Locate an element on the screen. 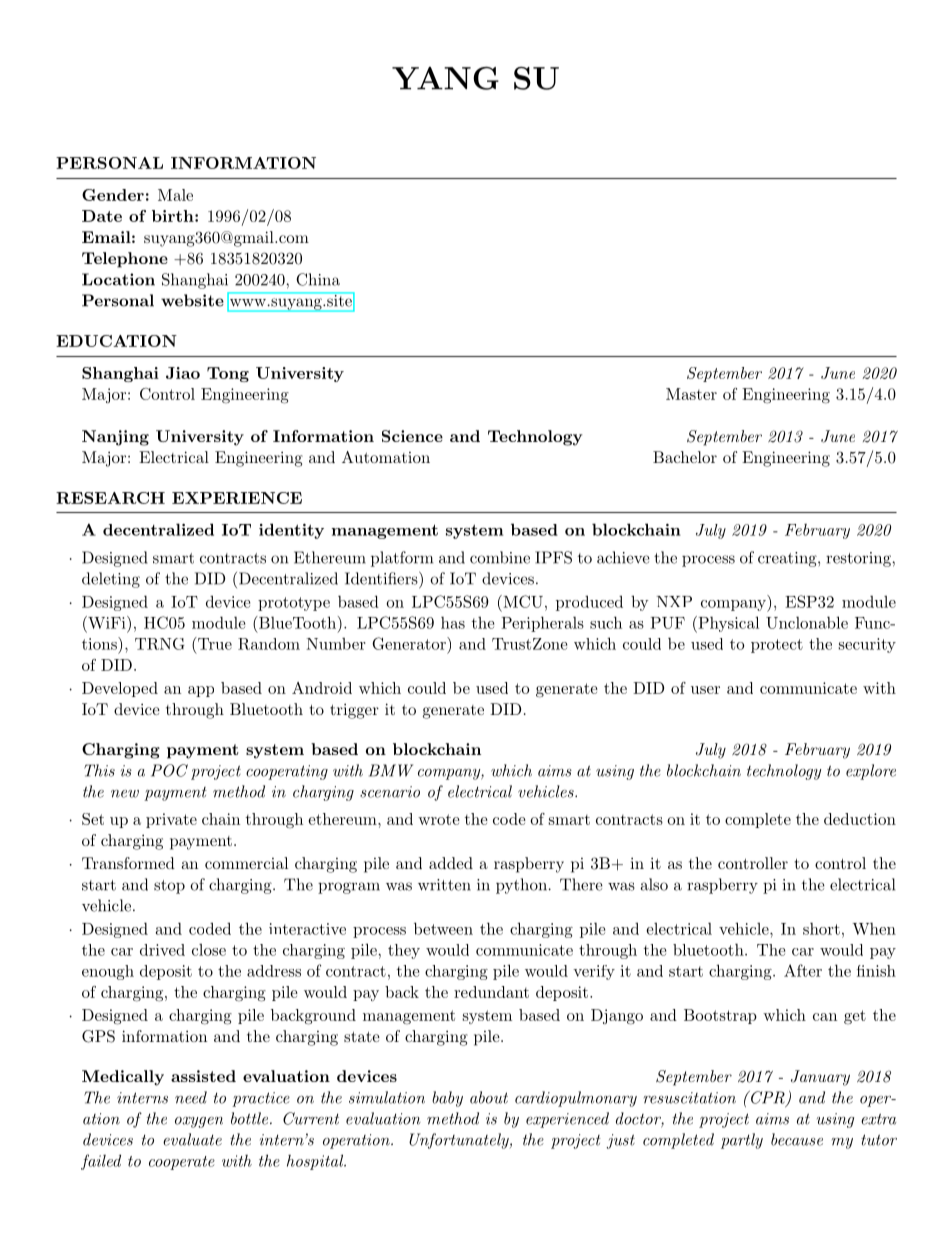 The image size is (952, 1233). protect is located at coordinates (777, 646).
